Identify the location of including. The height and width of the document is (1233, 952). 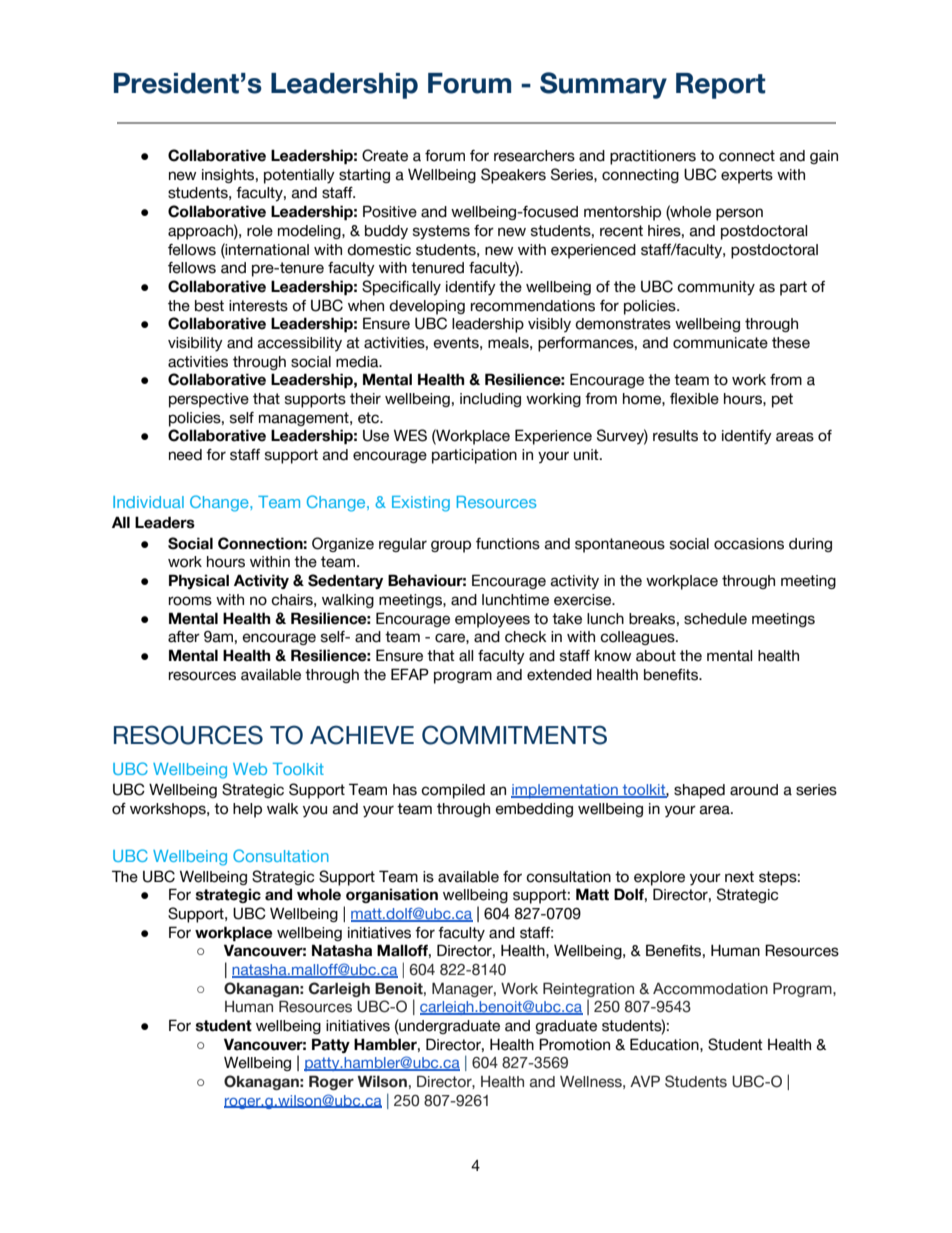
(490, 400).
